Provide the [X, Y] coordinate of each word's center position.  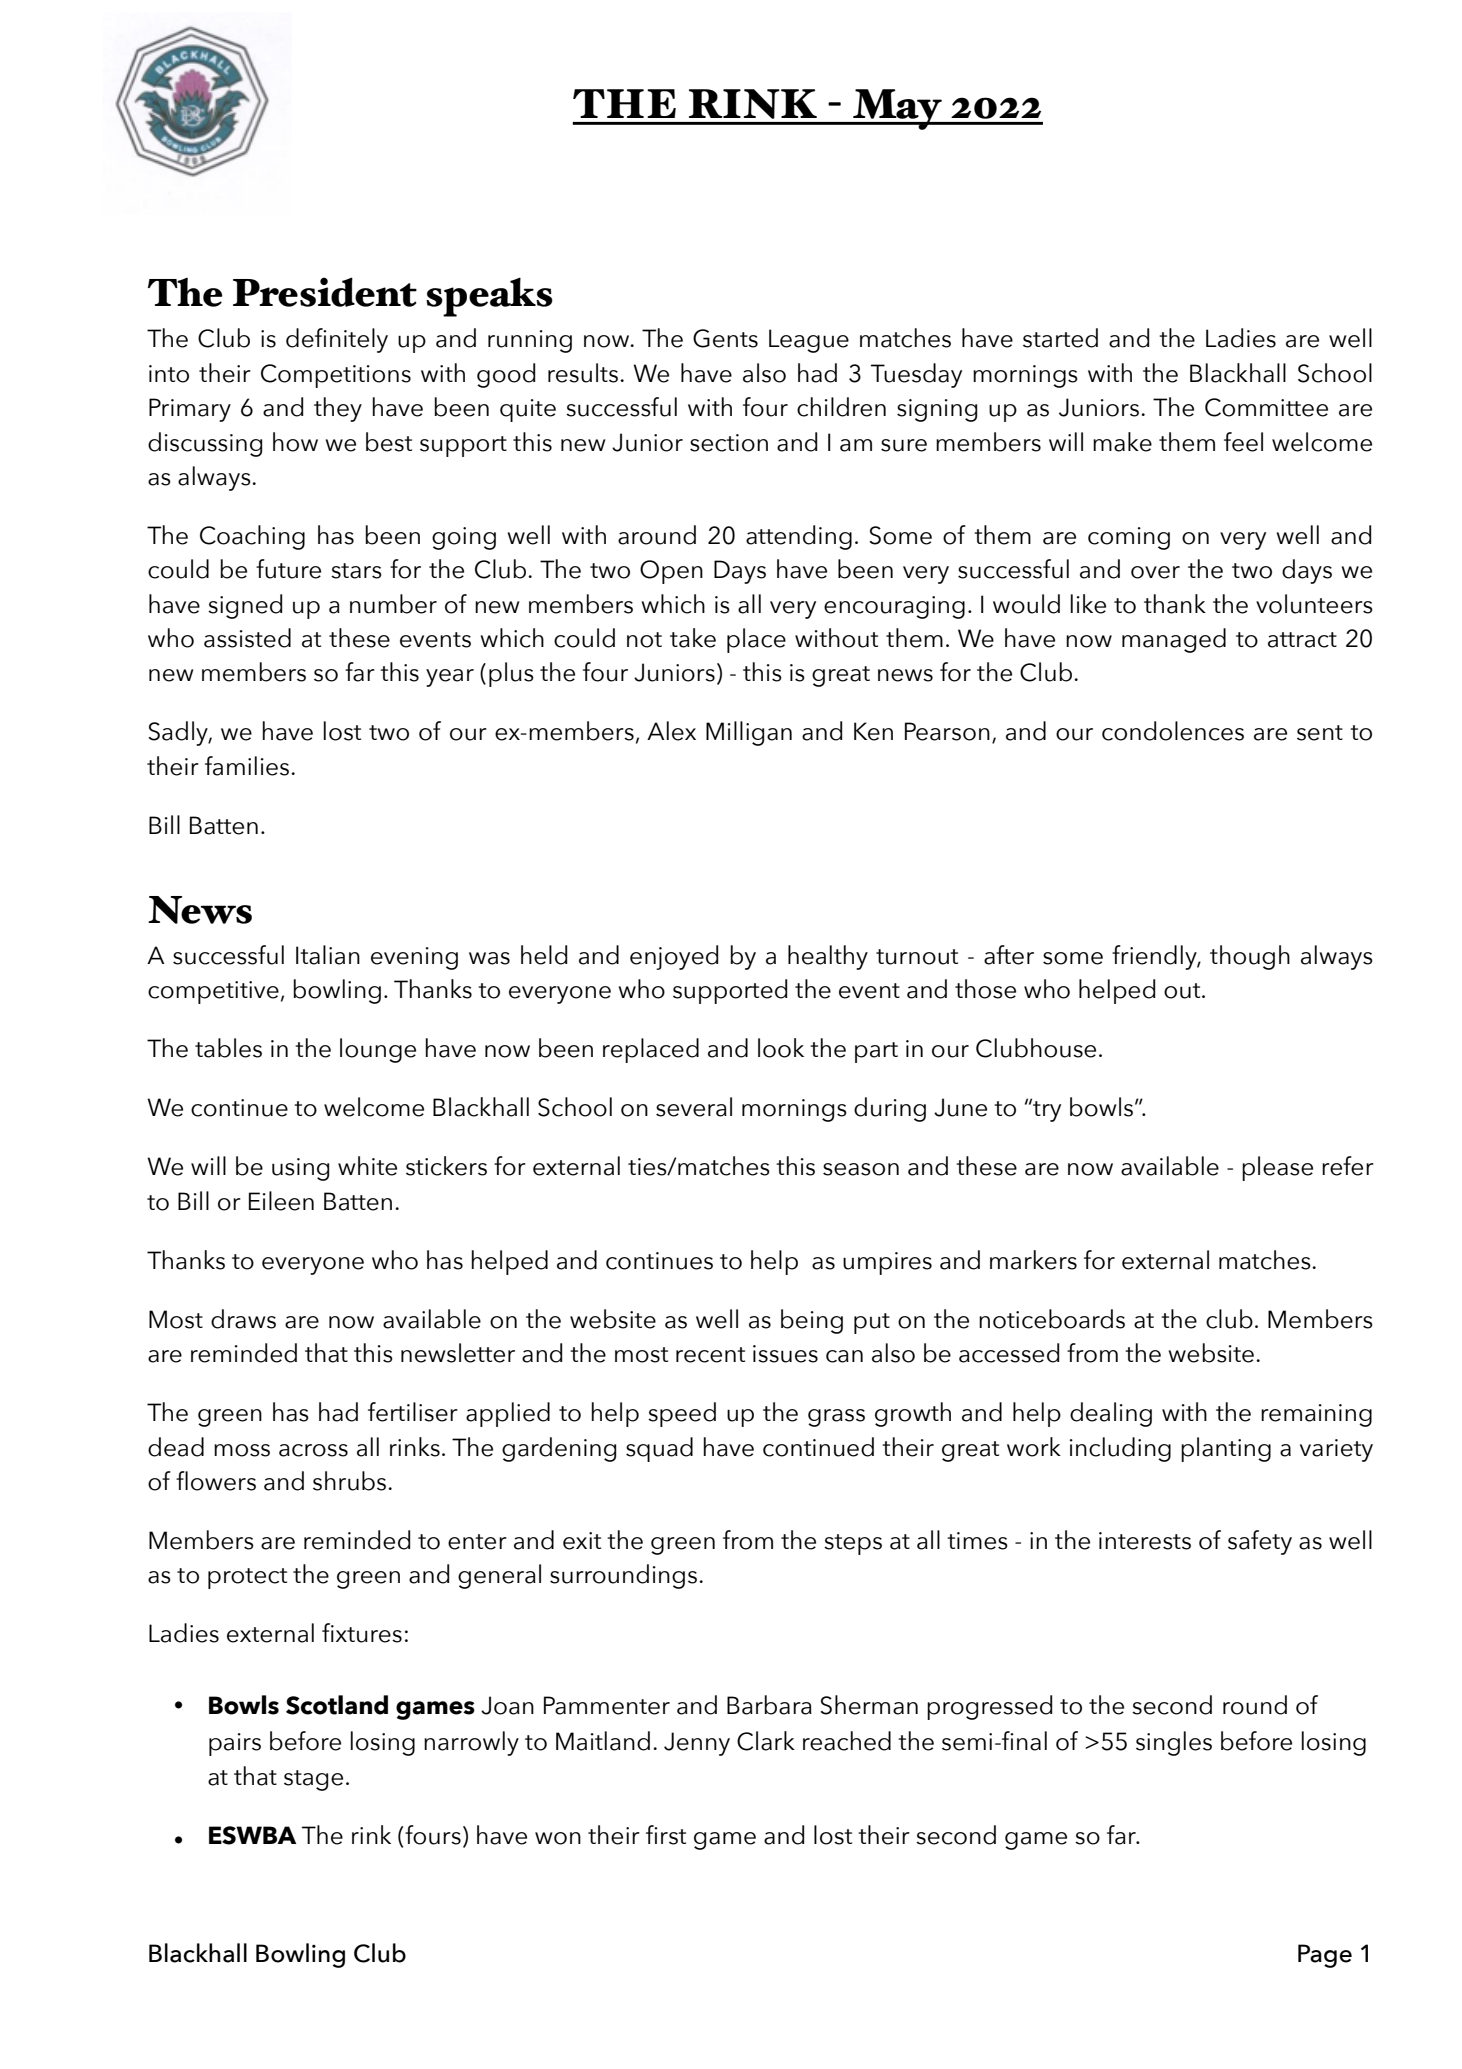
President [325, 292]
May [897, 109]
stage [313, 1780]
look [781, 1048]
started [1060, 338]
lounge [378, 1050]
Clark [766, 1741]
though [1250, 957]
